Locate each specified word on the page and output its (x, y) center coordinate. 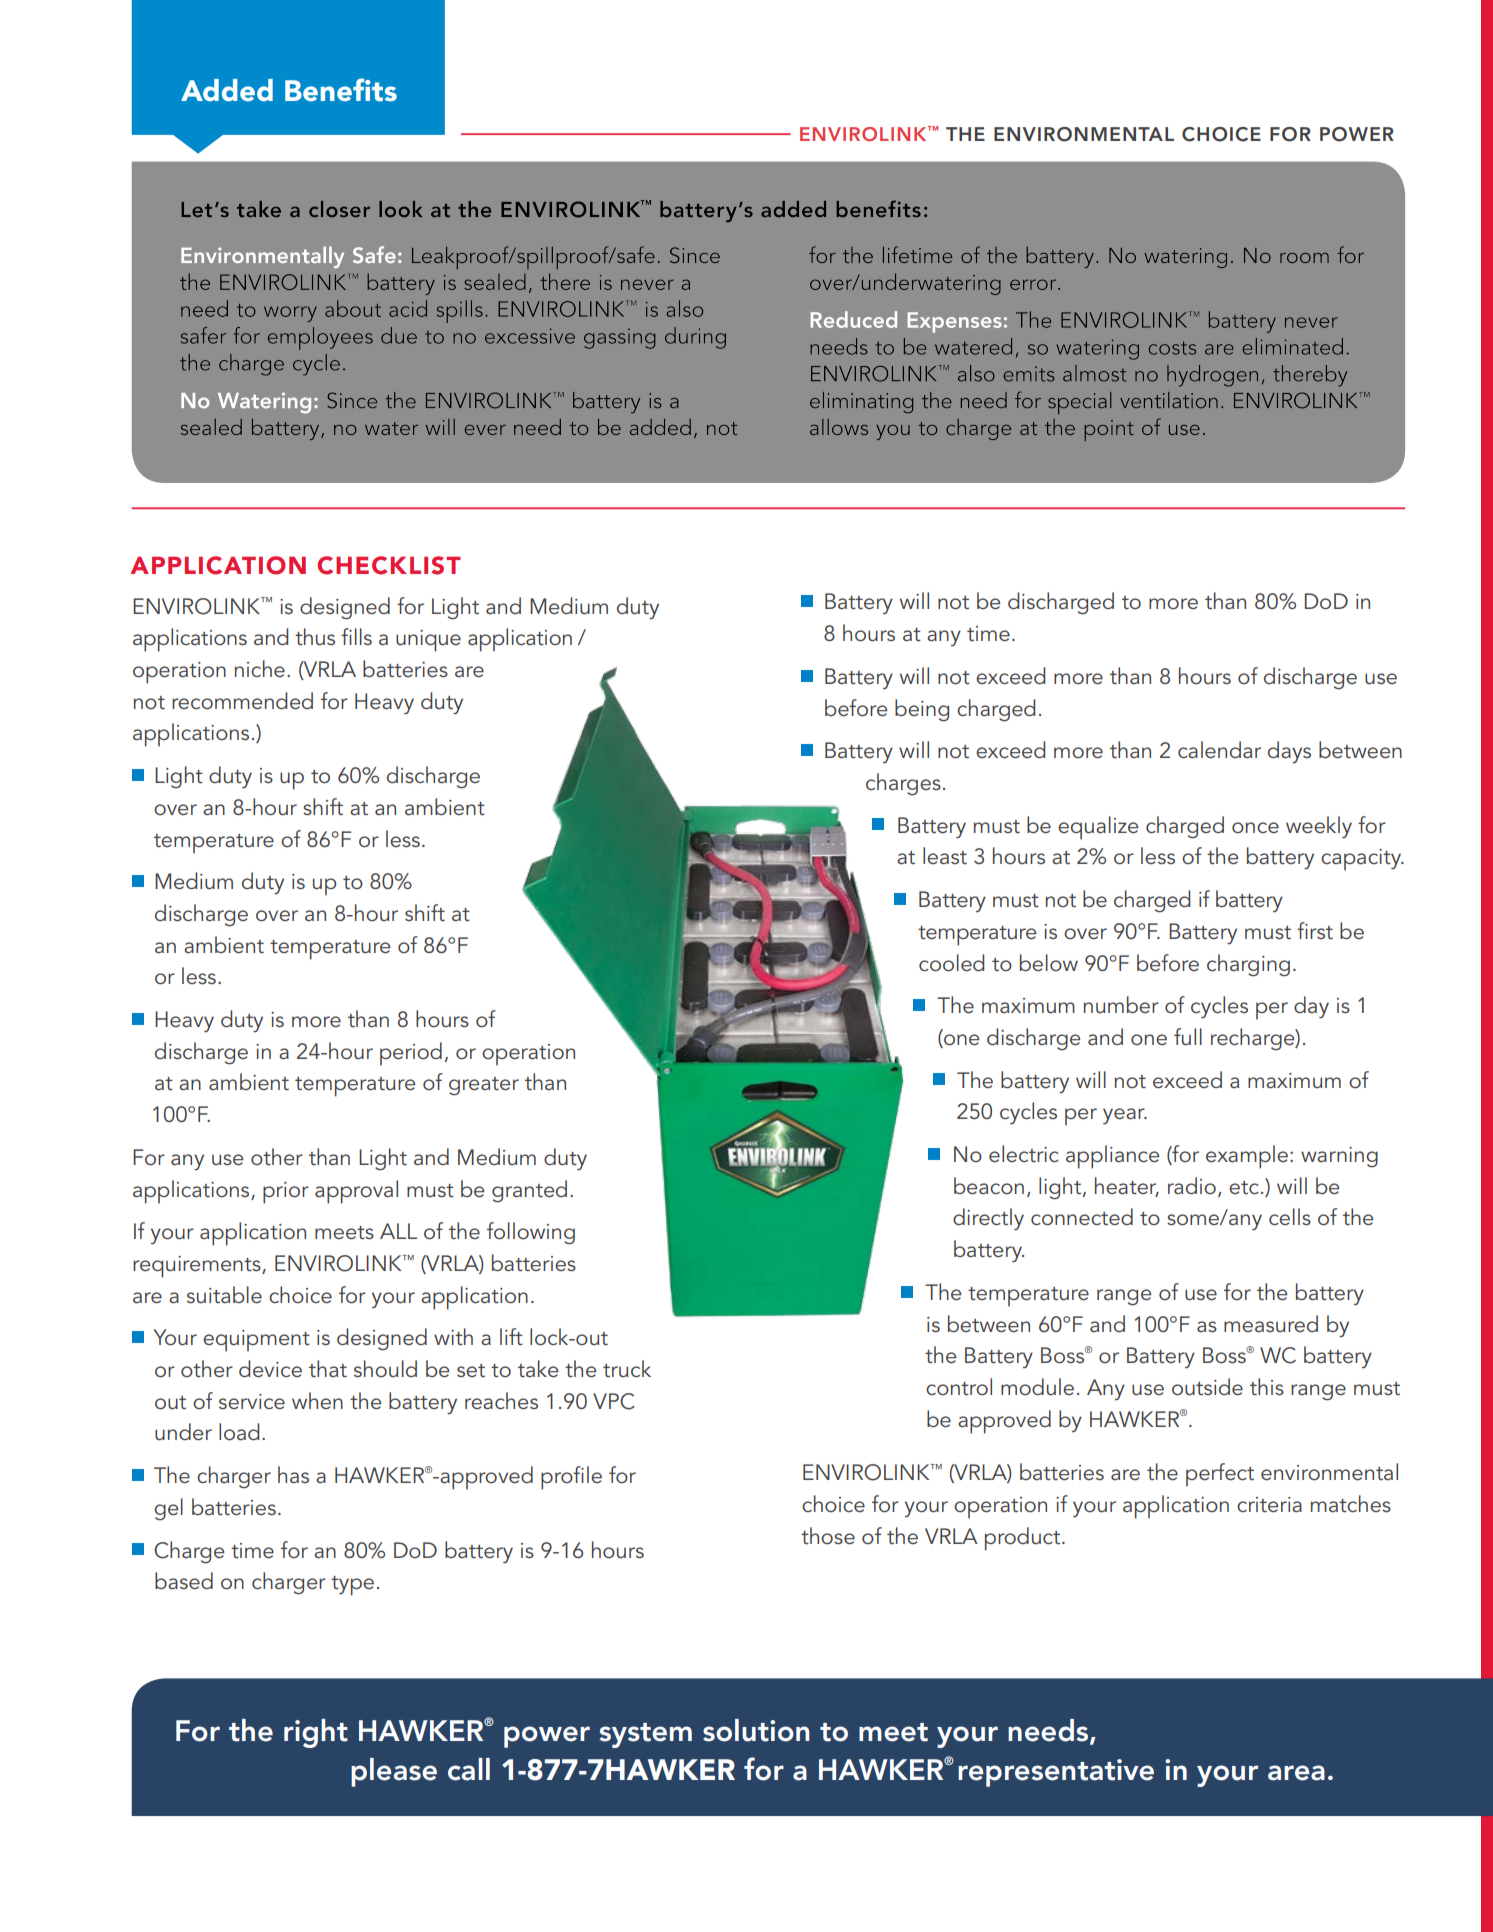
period (411, 1054)
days (1289, 752)
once (1255, 828)
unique (428, 641)
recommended (242, 701)
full (1188, 1037)
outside (1207, 1387)
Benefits (341, 90)
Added (227, 90)
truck (627, 1368)
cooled (951, 963)
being (922, 710)
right (316, 1733)
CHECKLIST (389, 565)
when (317, 1400)
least (945, 855)
